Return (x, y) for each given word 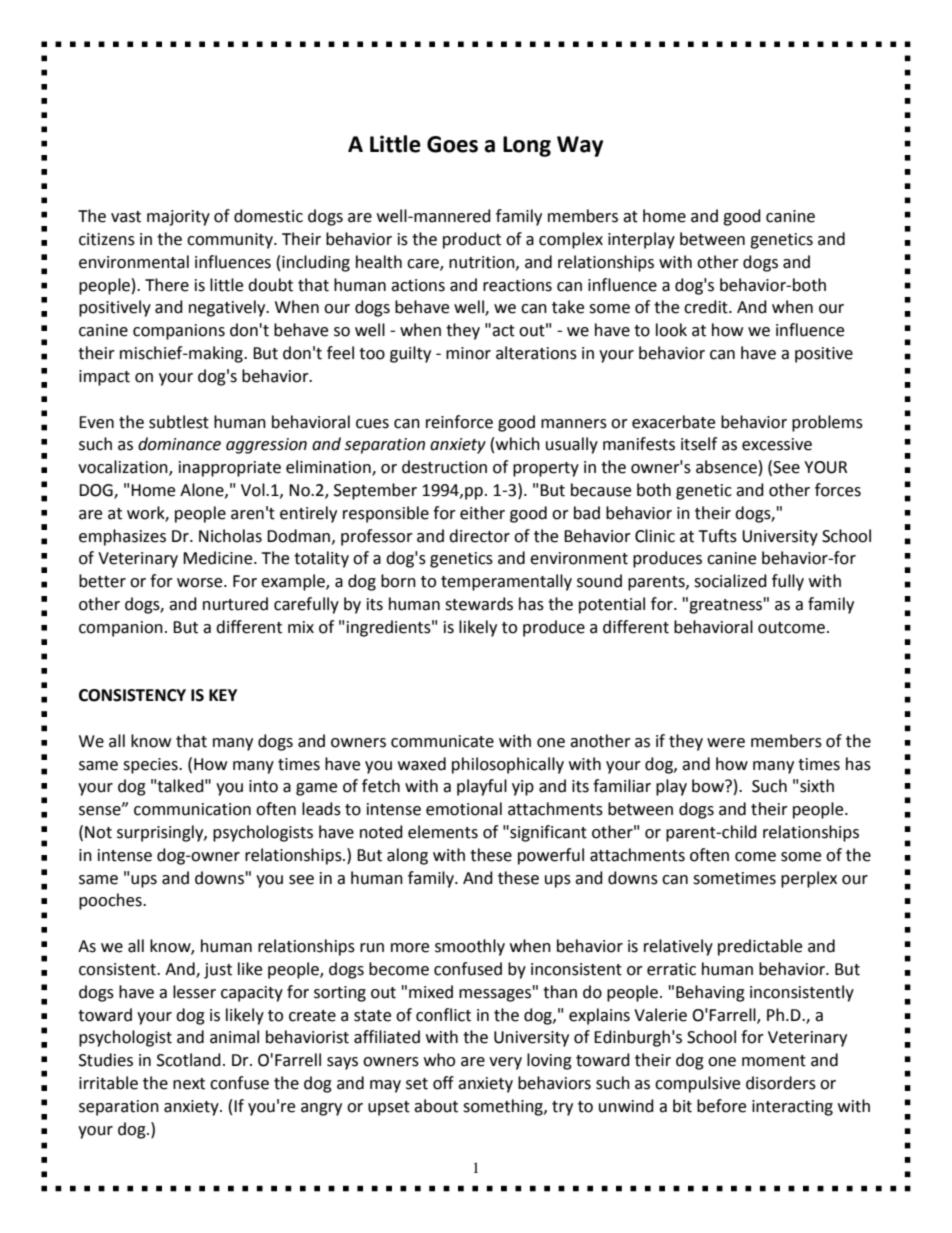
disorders (781, 1083)
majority (178, 218)
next (189, 1084)
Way (580, 146)
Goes (452, 144)
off (443, 1083)
